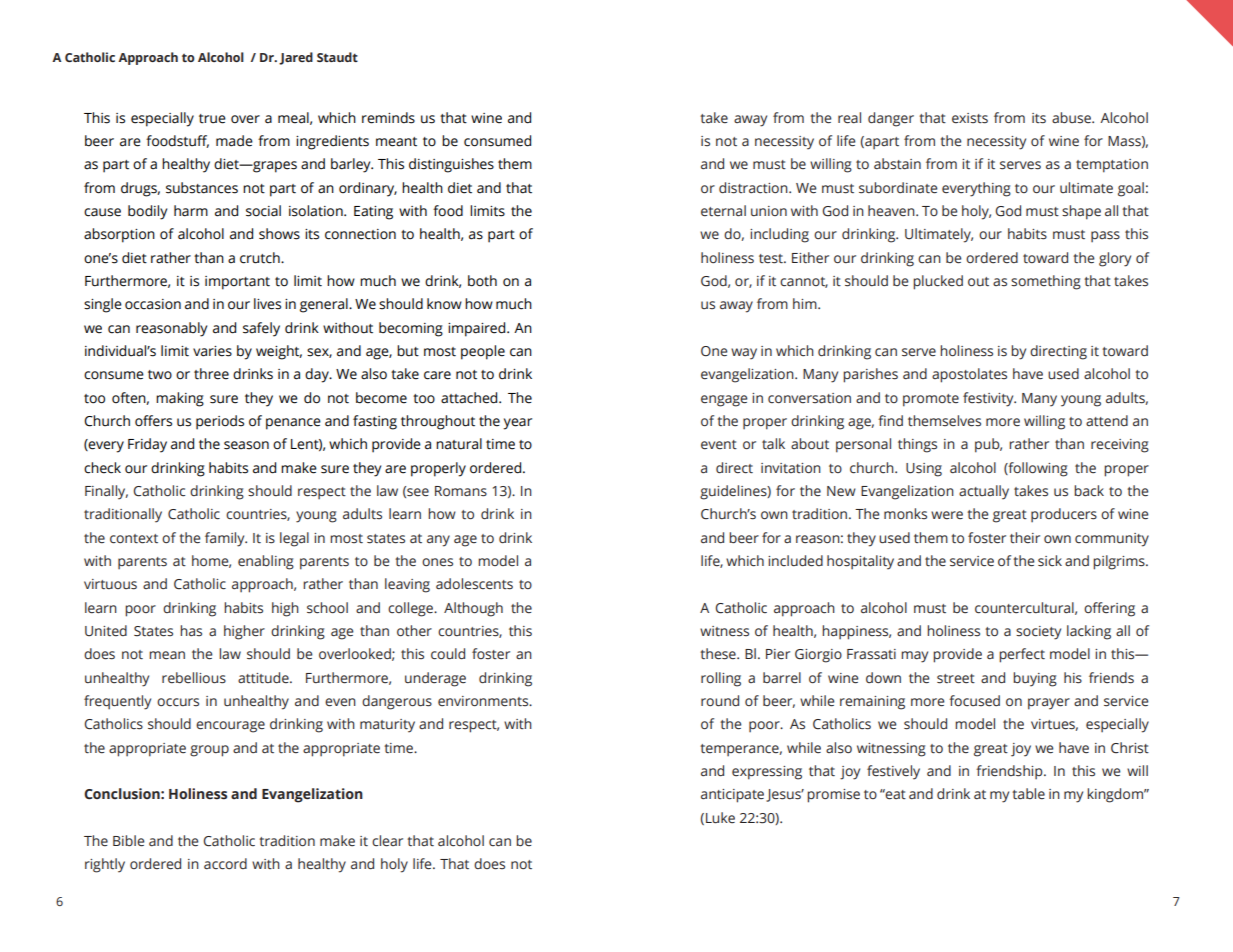 This document has height=952, width=1233. Describe the element at coordinates (225, 864) in the document. I see `accord` at that location.
